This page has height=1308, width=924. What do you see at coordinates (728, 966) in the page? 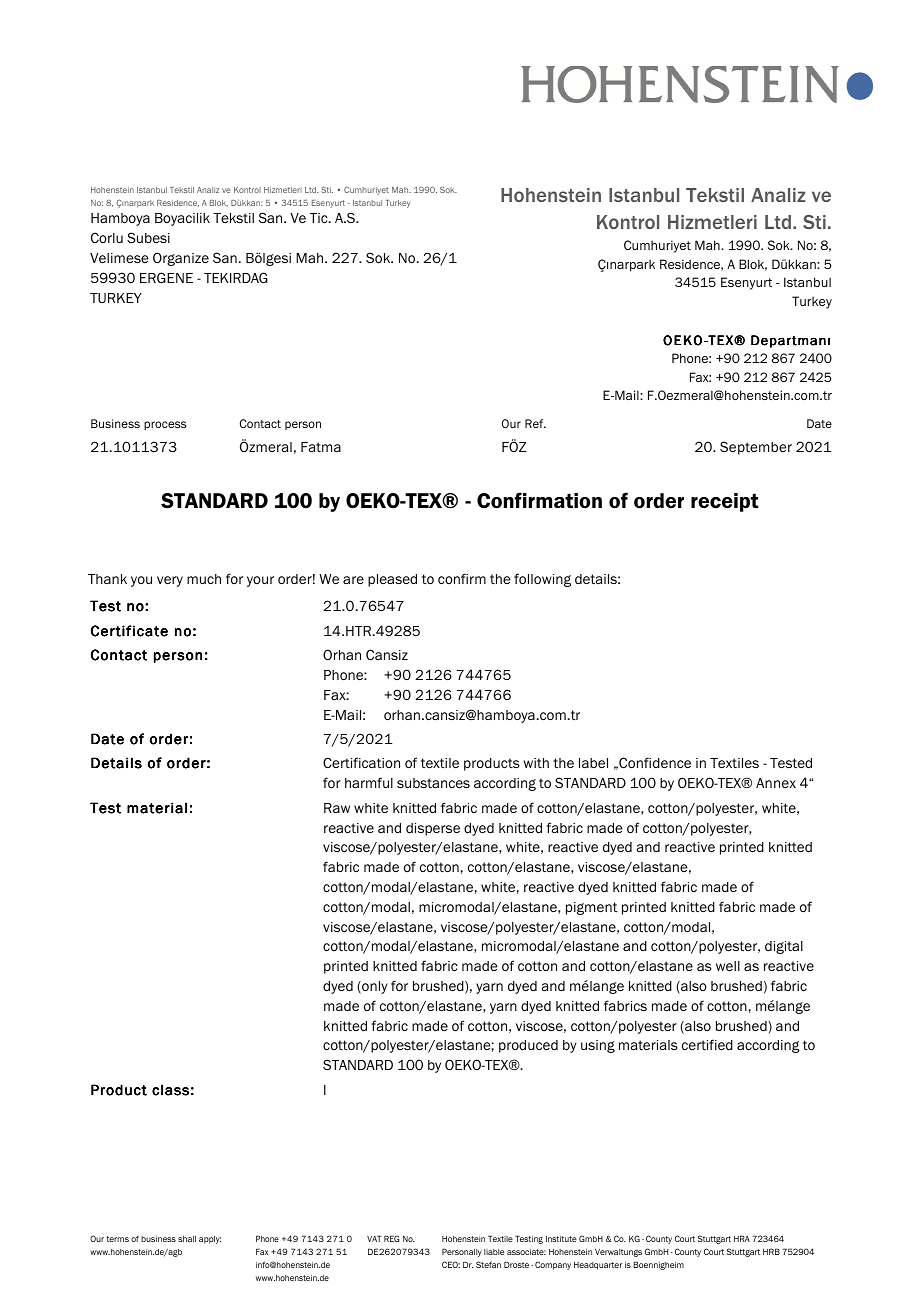
I see `well` at bounding box center [728, 966].
